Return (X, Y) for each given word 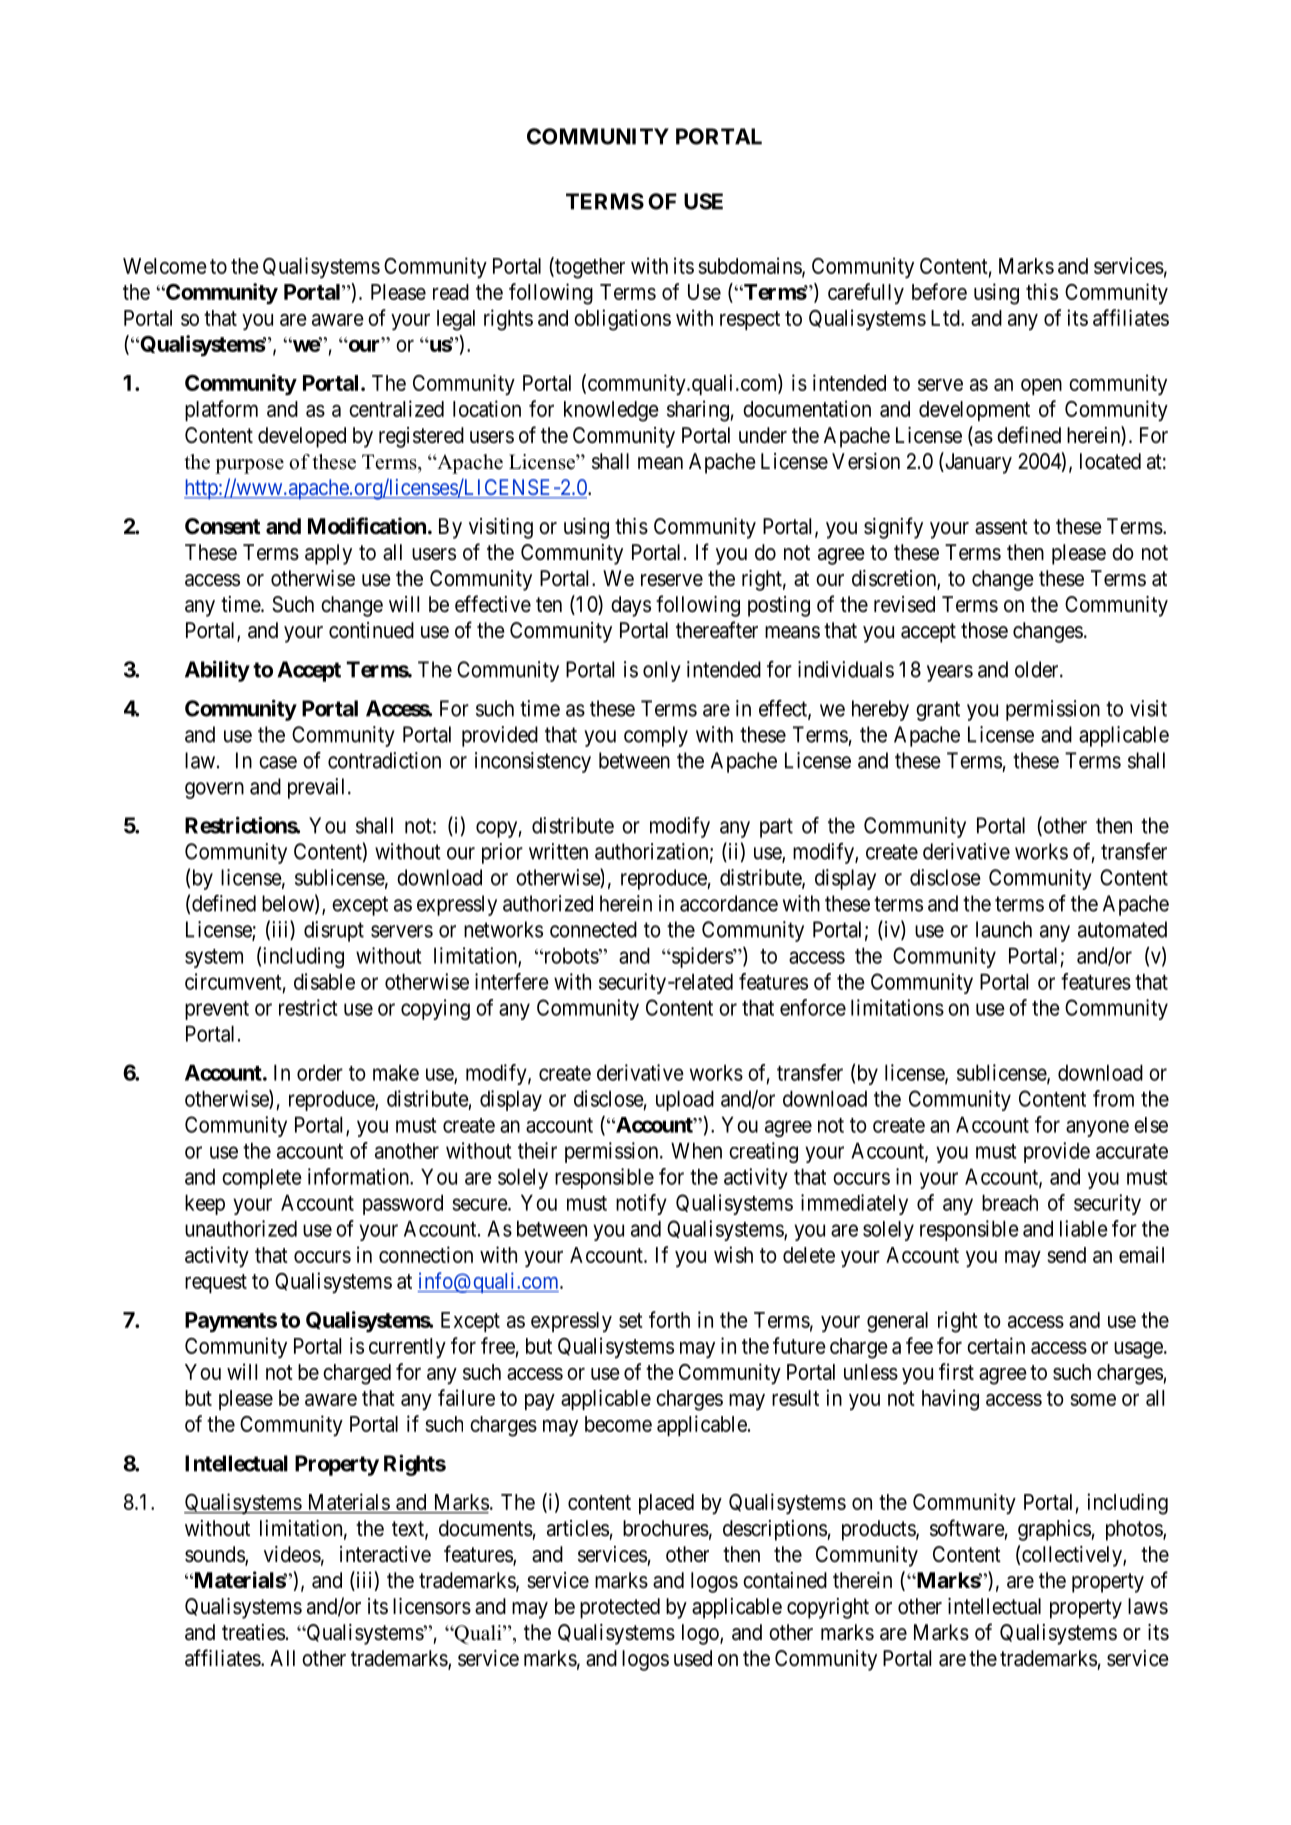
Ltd (946, 318)
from (1113, 1098)
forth (669, 1319)
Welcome (165, 266)
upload (685, 1100)
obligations (622, 320)
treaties (253, 1632)
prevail (318, 788)
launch (1004, 929)
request (216, 1283)
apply (328, 554)
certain (996, 1345)
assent (1001, 527)
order (320, 1072)
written (558, 851)
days (631, 606)
